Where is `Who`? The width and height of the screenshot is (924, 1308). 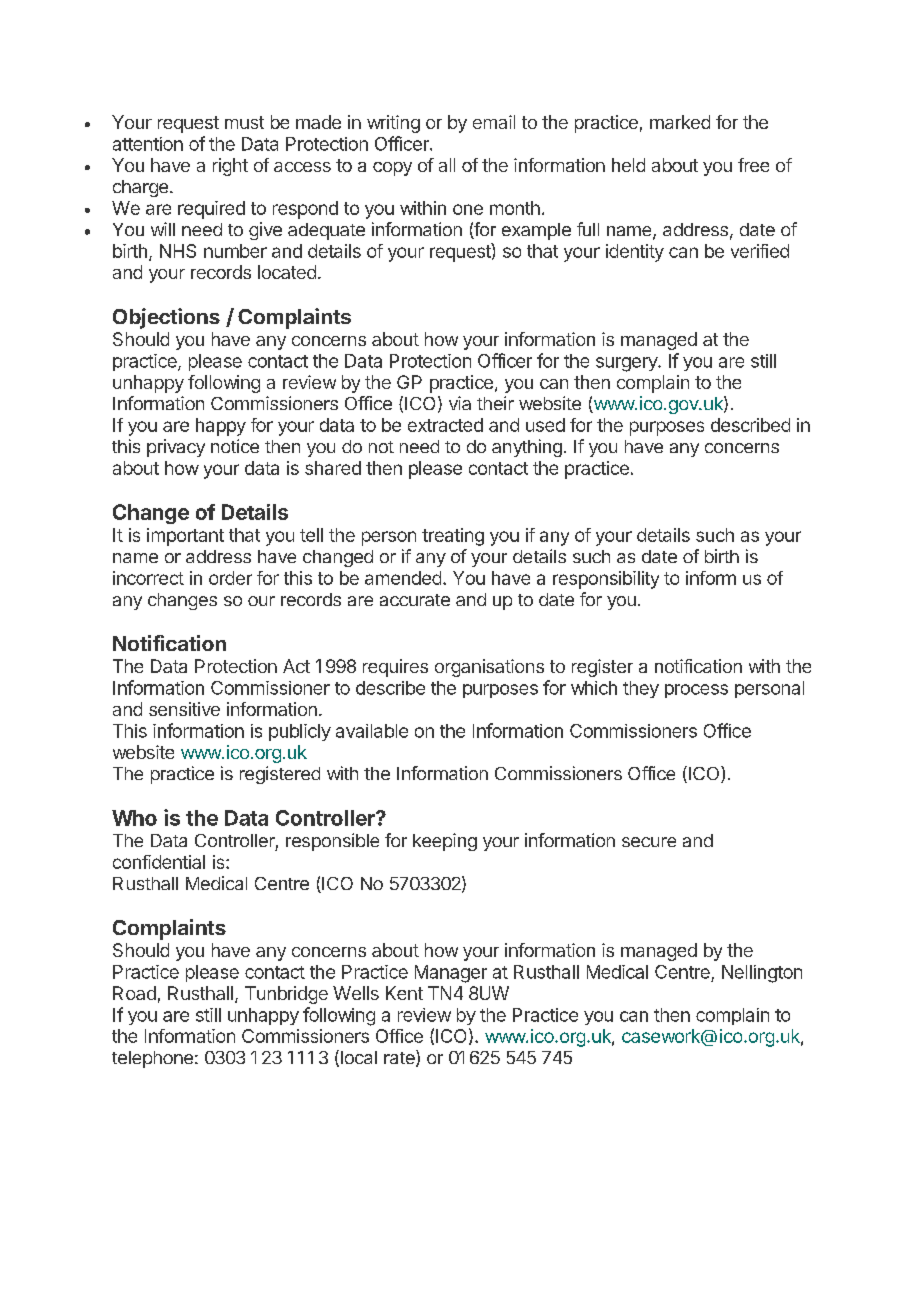
Who is located at coordinates (134, 818).
